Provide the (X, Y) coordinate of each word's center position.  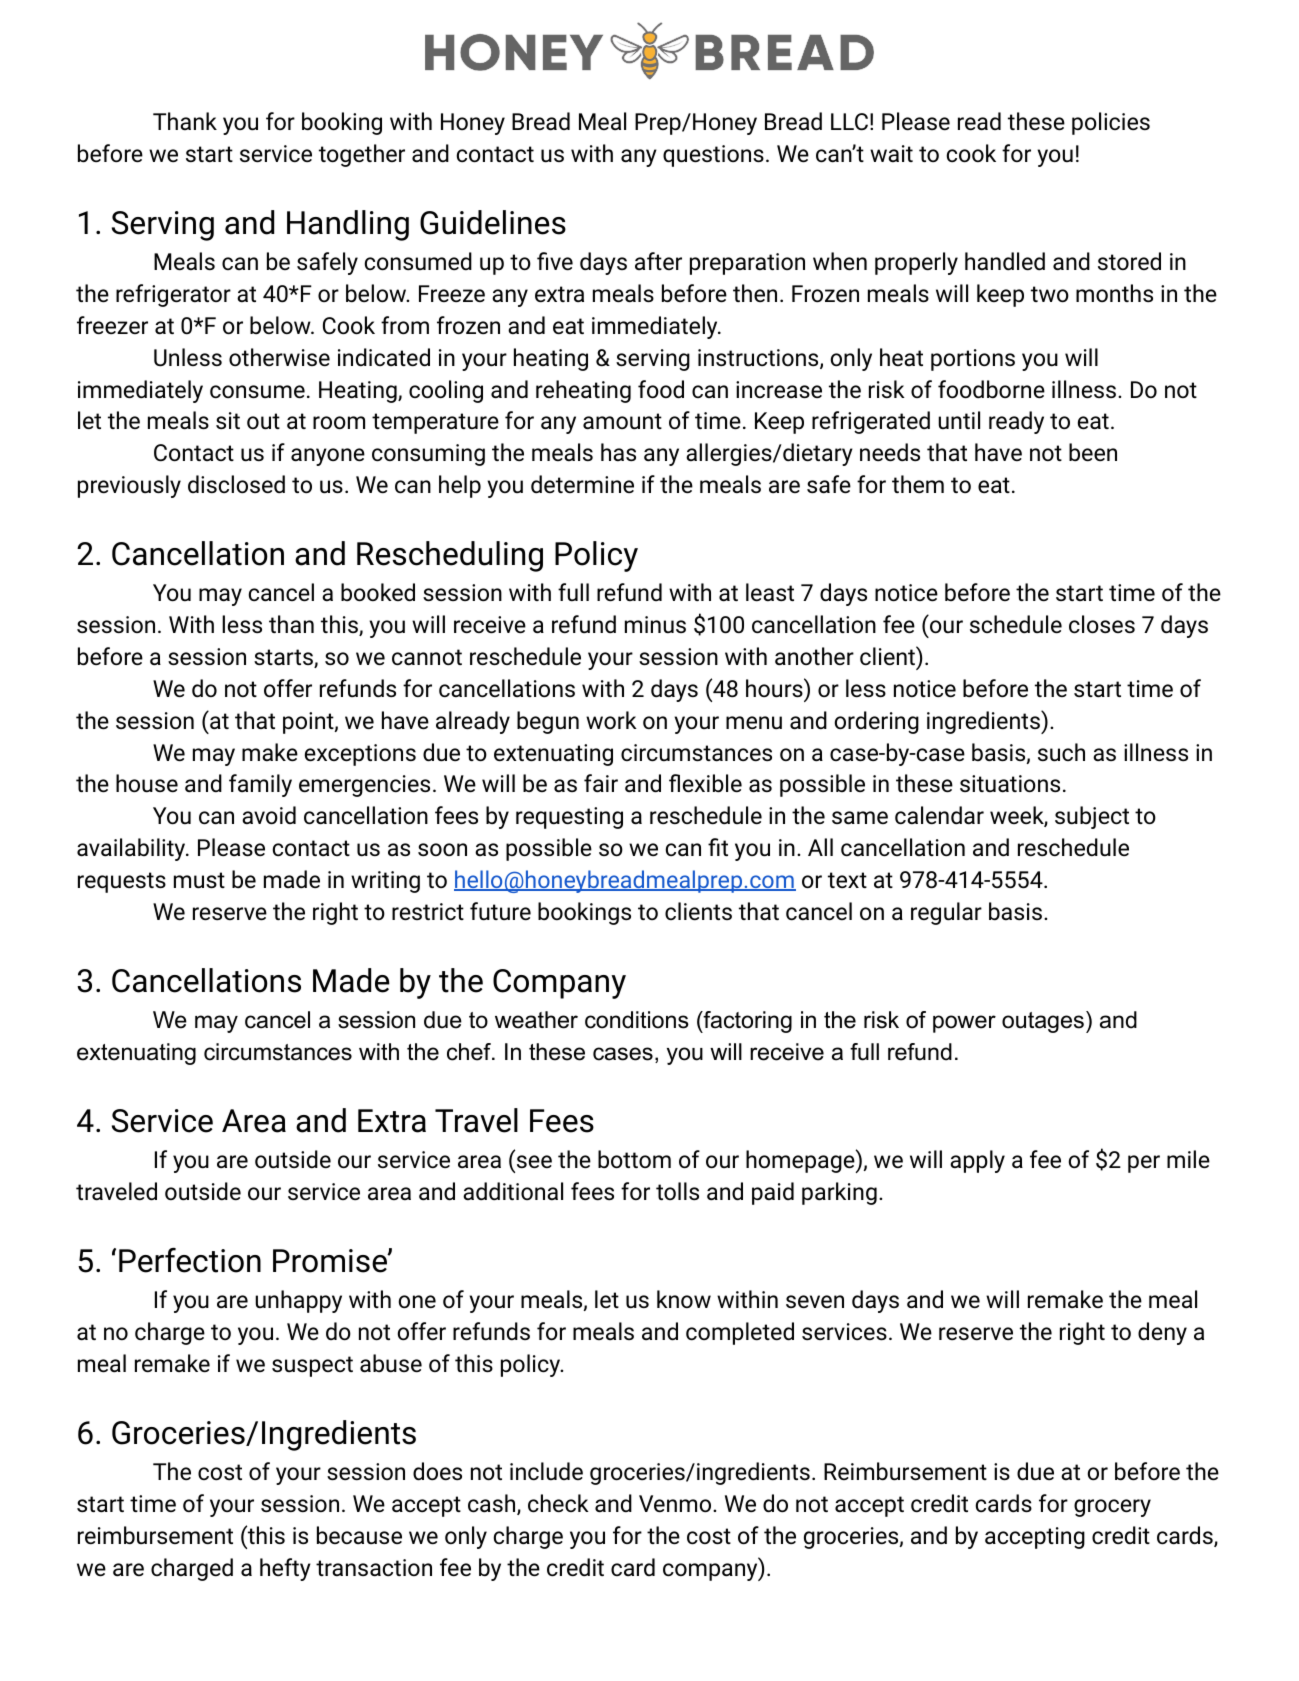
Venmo (676, 1504)
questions (713, 156)
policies (1111, 123)
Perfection (190, 1260)
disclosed (236, 484)
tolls (677, 1191)
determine (582, 484)
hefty (285, 1569)
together (362, 155)
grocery (1112, 1508)
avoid (269, 815)
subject (1092, 817)
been (1093, 452)
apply (977, 1161)
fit (718, 847)
